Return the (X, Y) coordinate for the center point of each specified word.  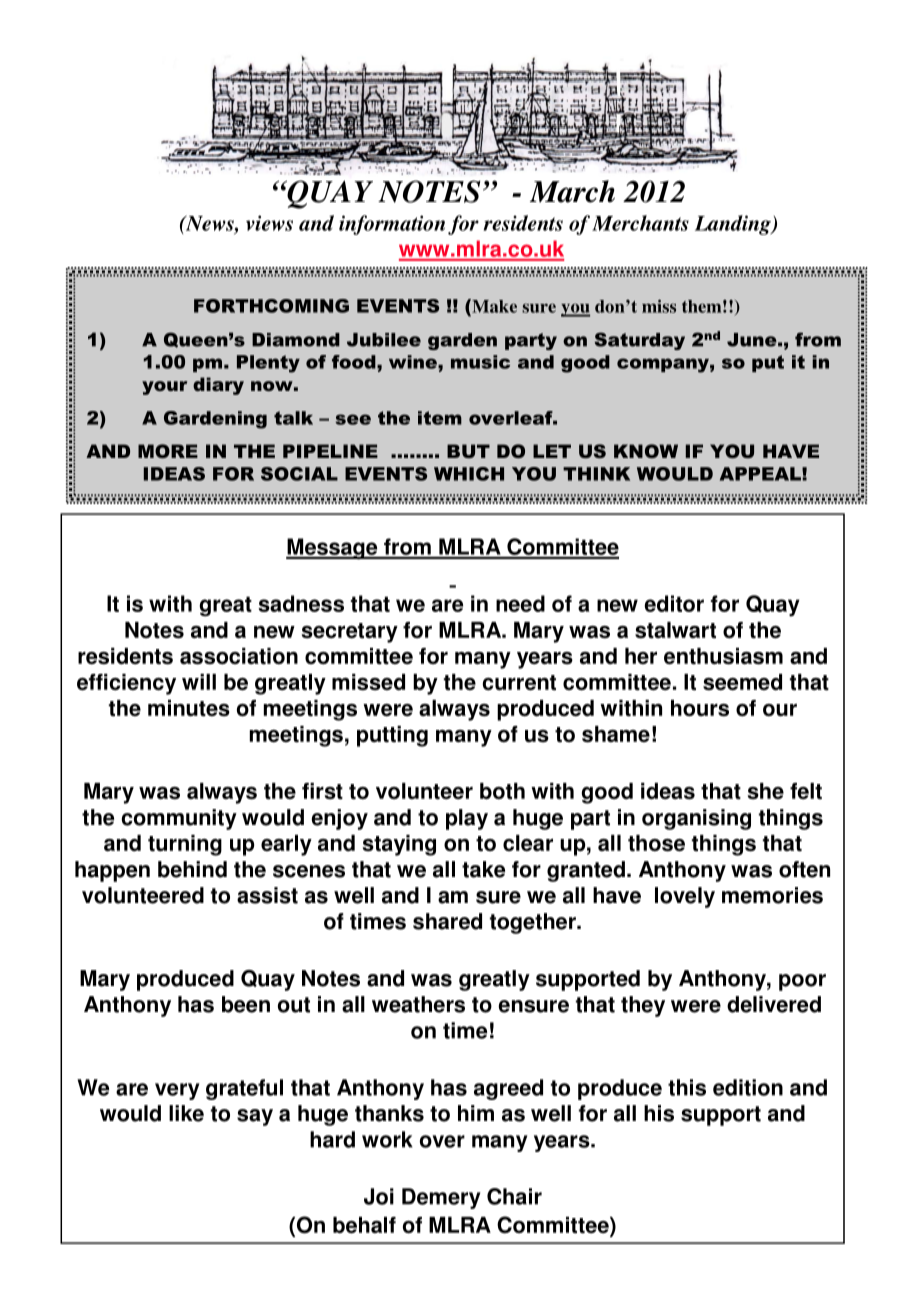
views (269, 223)
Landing (734, 225)
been (246, 1004)
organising (696, 819)
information (392, 225)
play (467, 819)
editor (674, 603)
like (186, 1113)
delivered (774, 1004)
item (440, 418)
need (520, 603)
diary (218, 386)
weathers (418, 1004)
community (179, 819)
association (239, 656)
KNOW (646, 451)
